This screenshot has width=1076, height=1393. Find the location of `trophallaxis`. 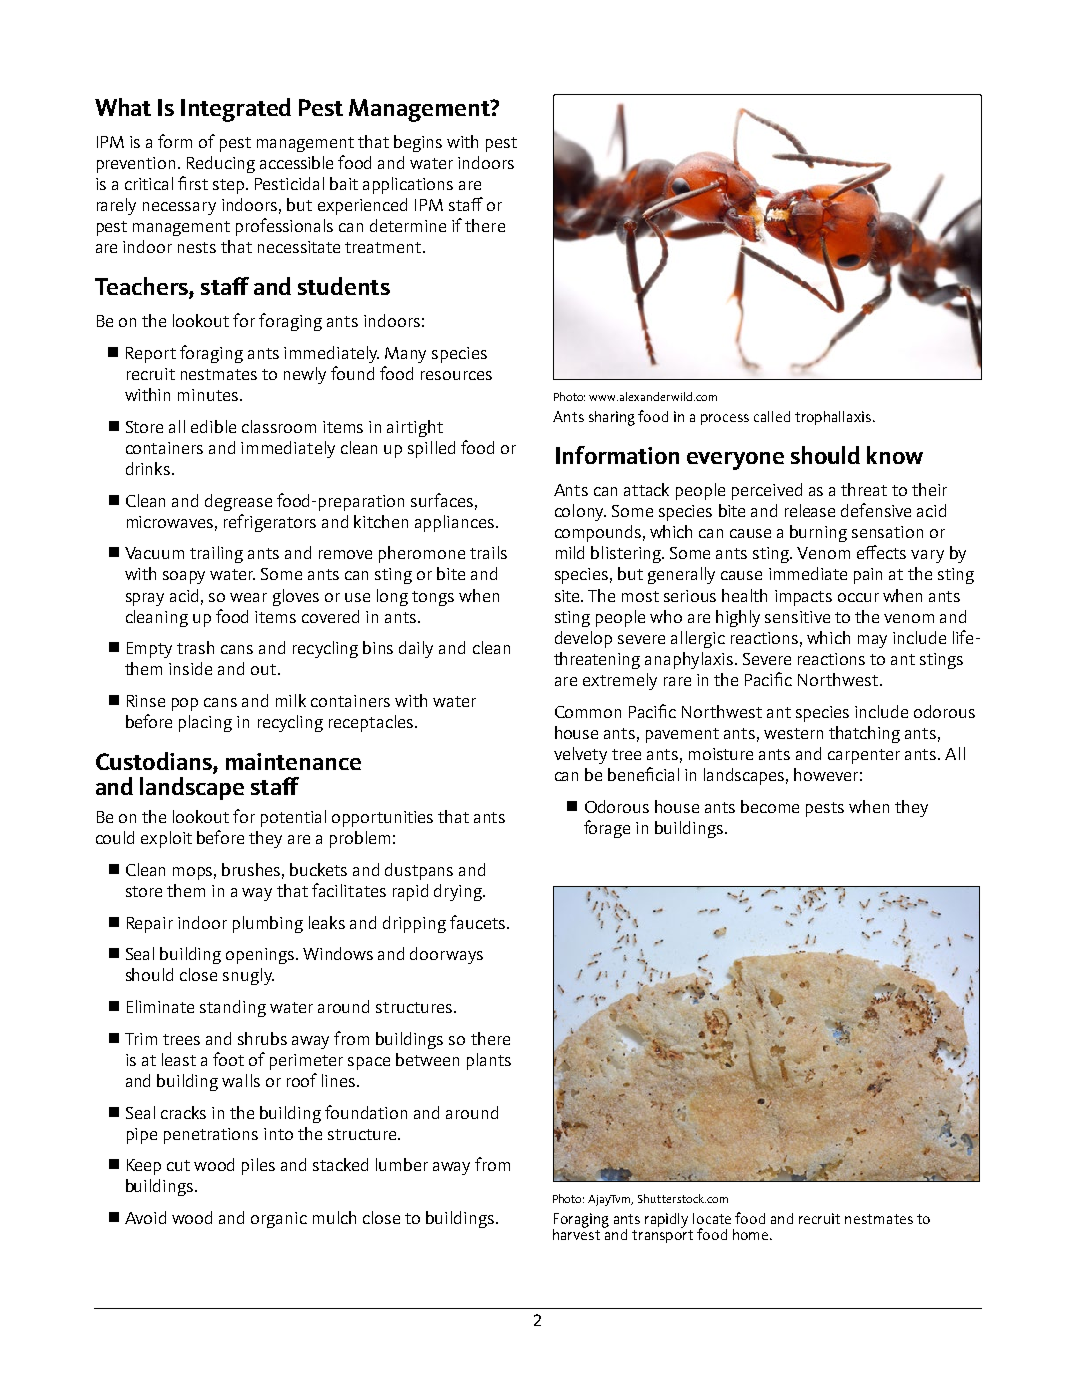

trophallaxis is located at coordinates (833, 418).
